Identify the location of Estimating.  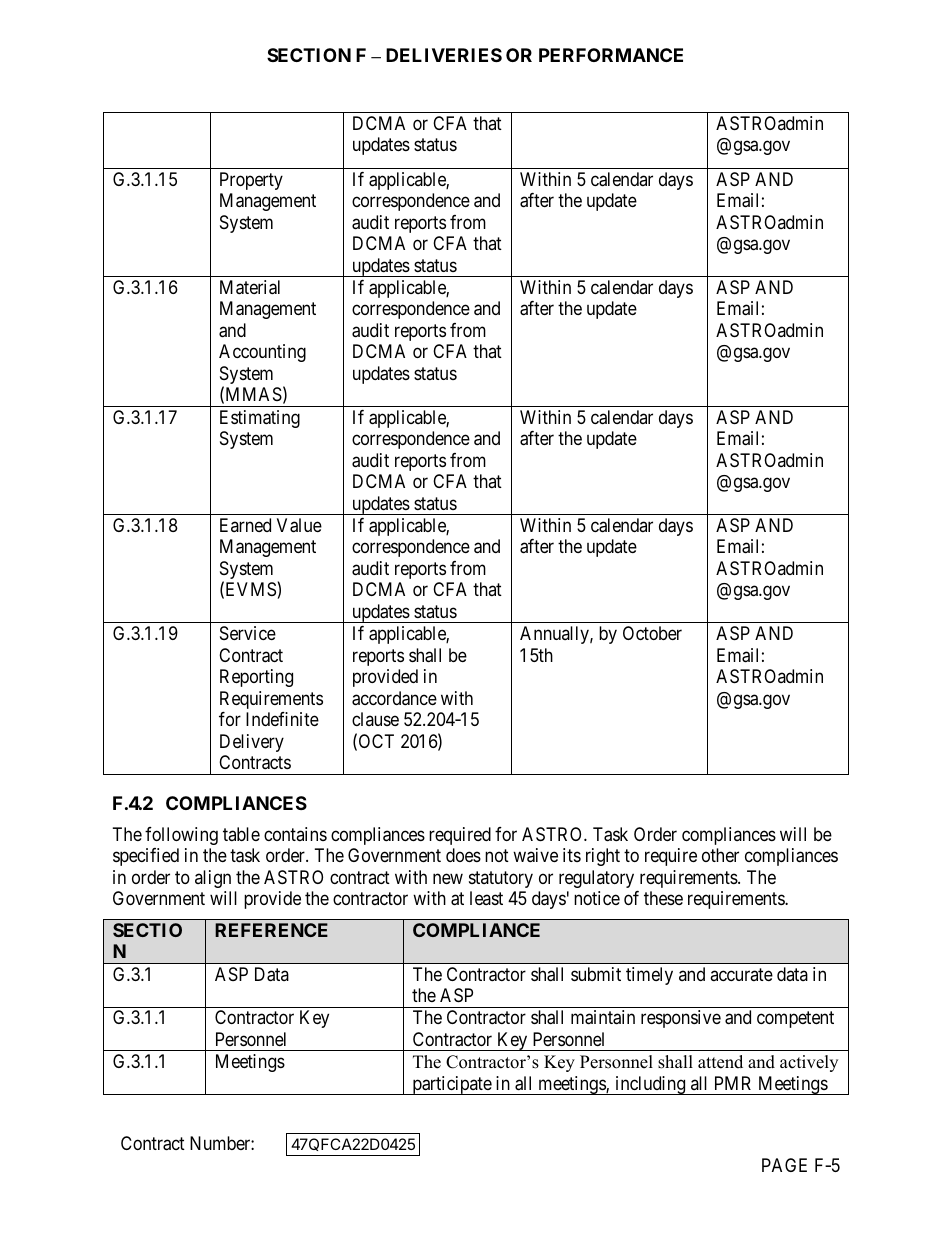
(260, 419).
